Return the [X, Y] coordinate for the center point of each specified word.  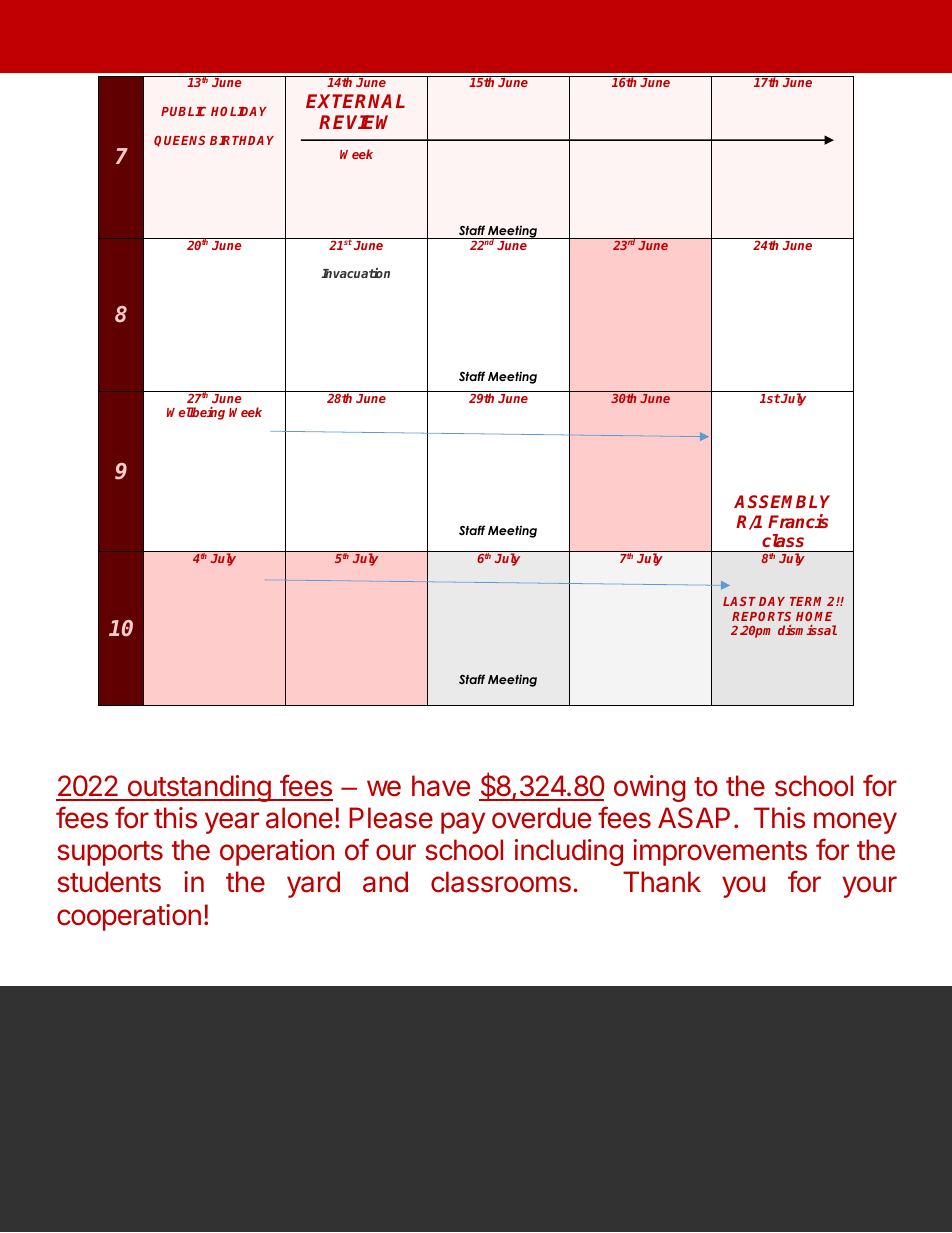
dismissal [807, 630]
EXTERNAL [355, 101]
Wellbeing [196, 413]
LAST [739, 601]
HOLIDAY [239, 111]
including [569, 852]
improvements [720, 852]
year [232, 823]
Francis [798, 521]
